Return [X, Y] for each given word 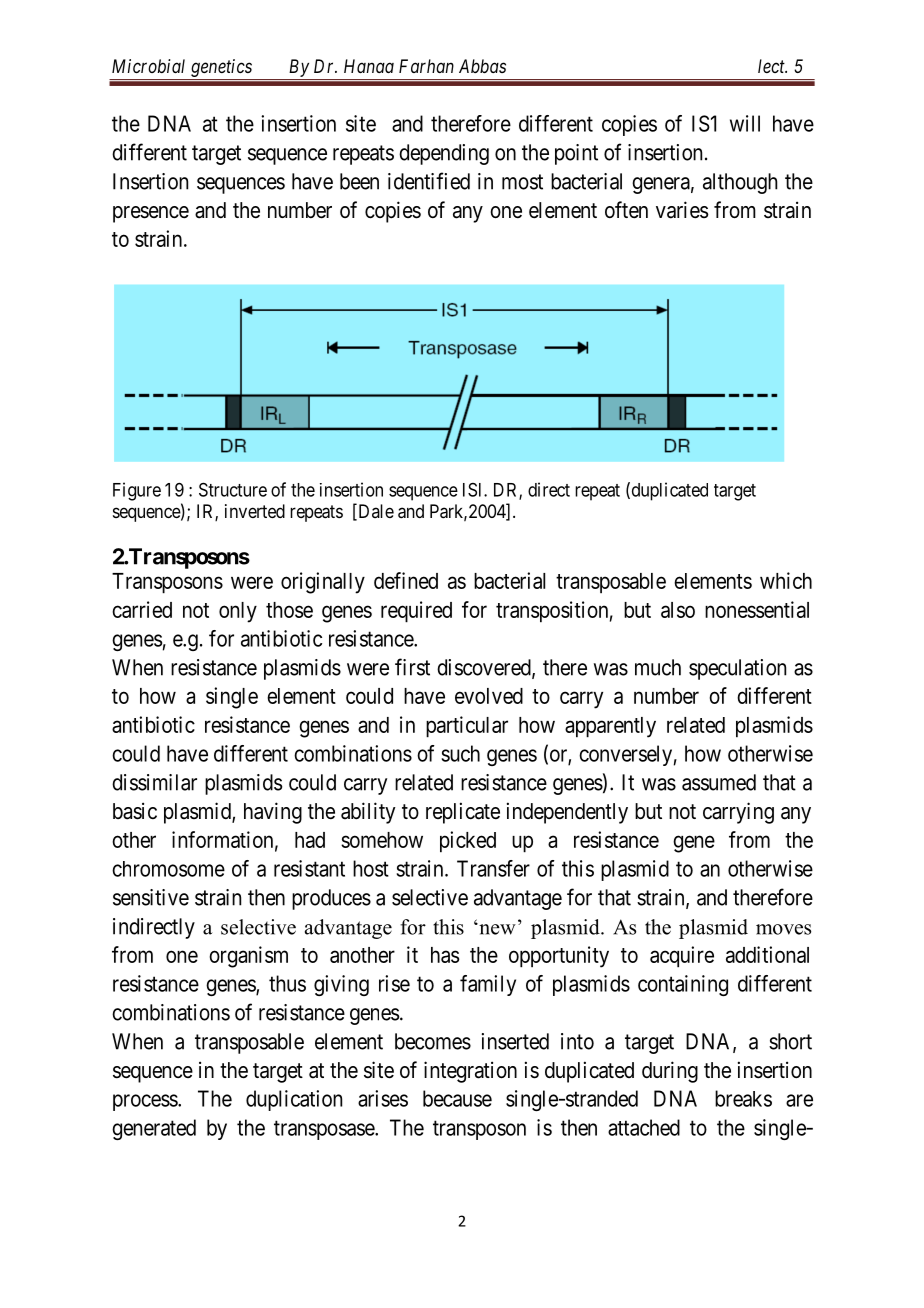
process [146, 1102]
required [416, 612]
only [238, 612]
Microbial [148, 66]
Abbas [482, 66]
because [457, 1098]
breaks [743, 1098]
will [745, 123]
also [678, 610]
